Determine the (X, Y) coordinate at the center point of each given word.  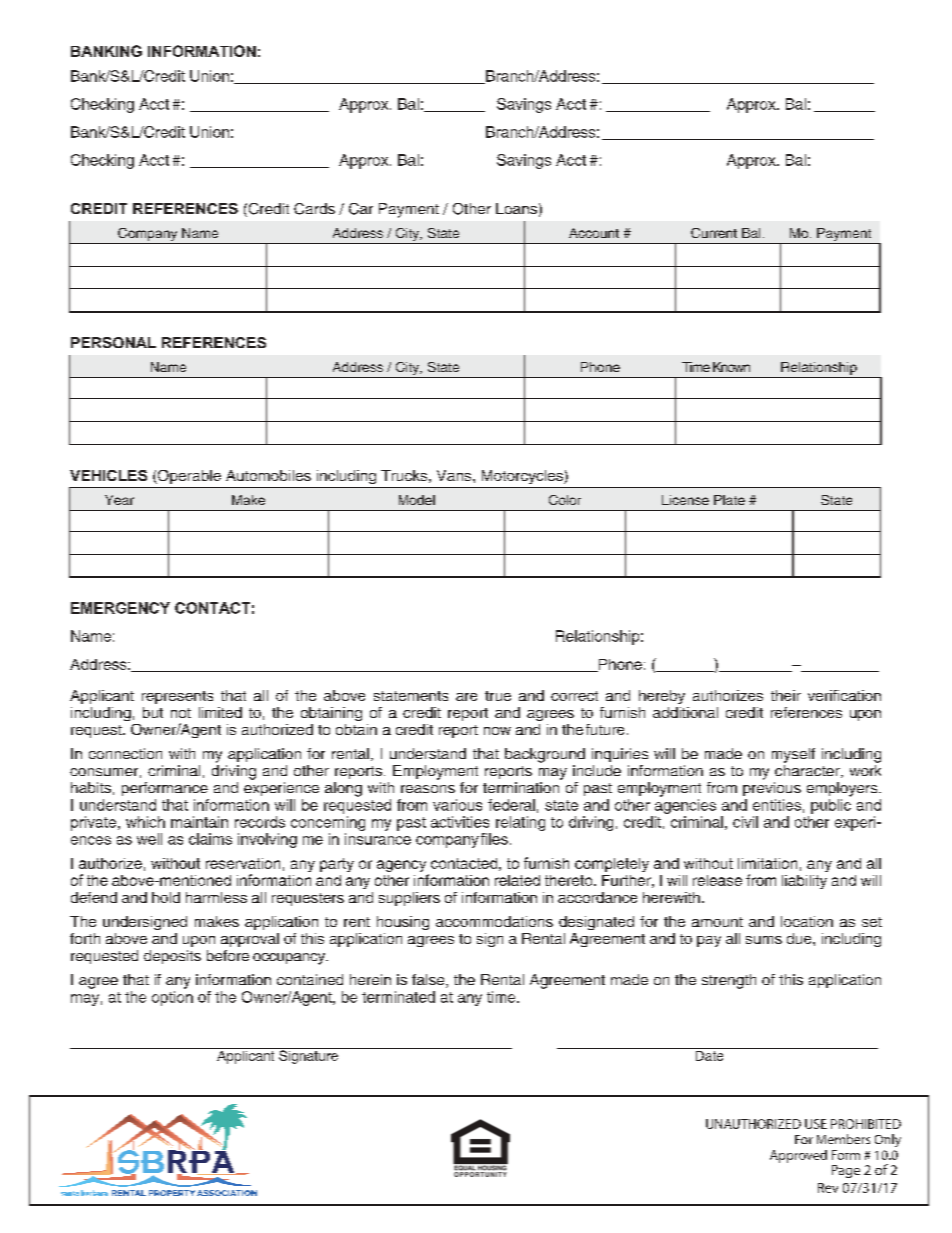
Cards (314, 209)
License (685, 500)
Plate (729, 500)
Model (417, 500)
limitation (767, 863)
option (172, 998)
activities (460, 822)
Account (594, 233)
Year (119, 500)
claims (210, 839)
